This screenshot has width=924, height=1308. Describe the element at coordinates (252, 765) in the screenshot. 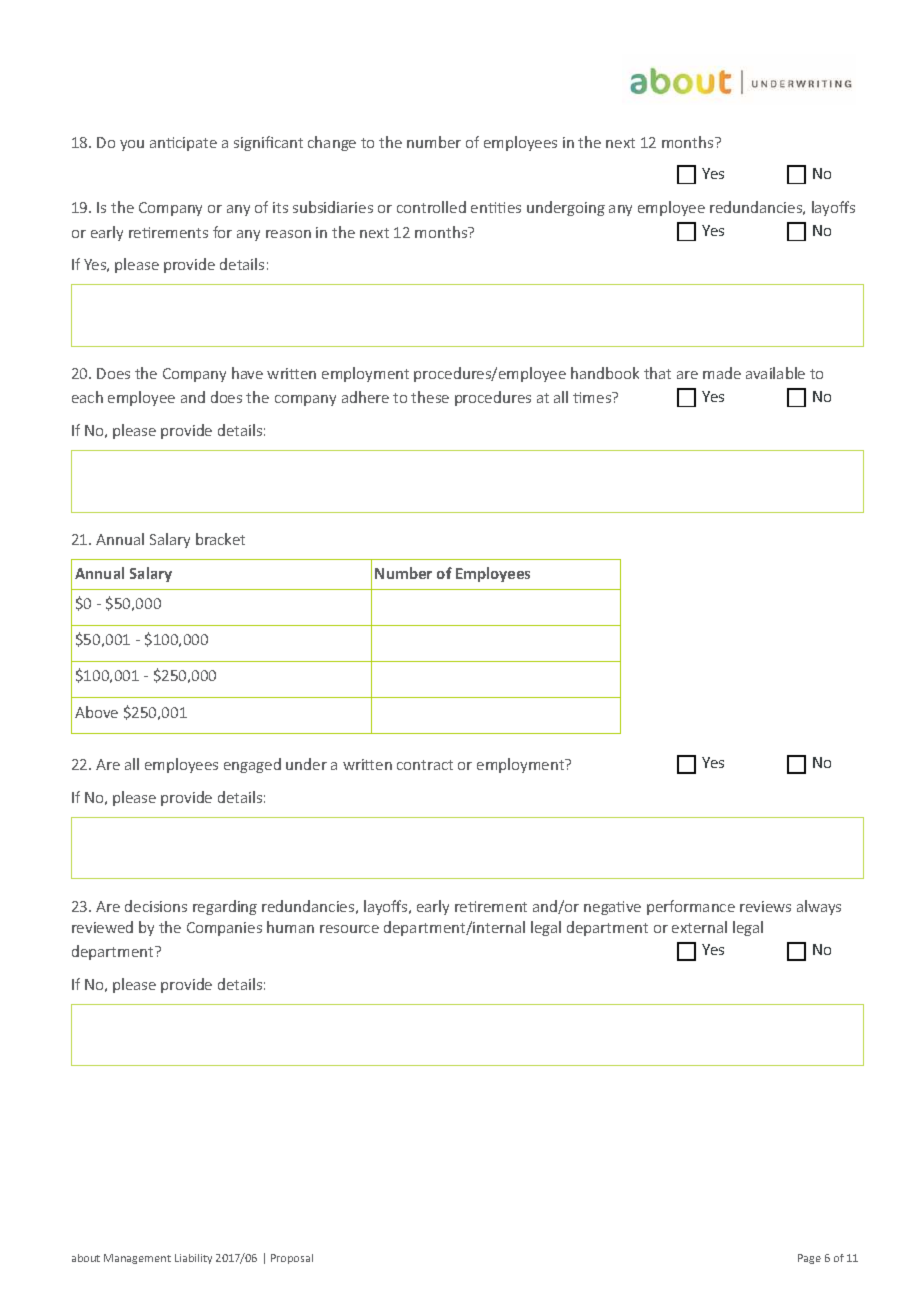

I see `engaged` at that location.
